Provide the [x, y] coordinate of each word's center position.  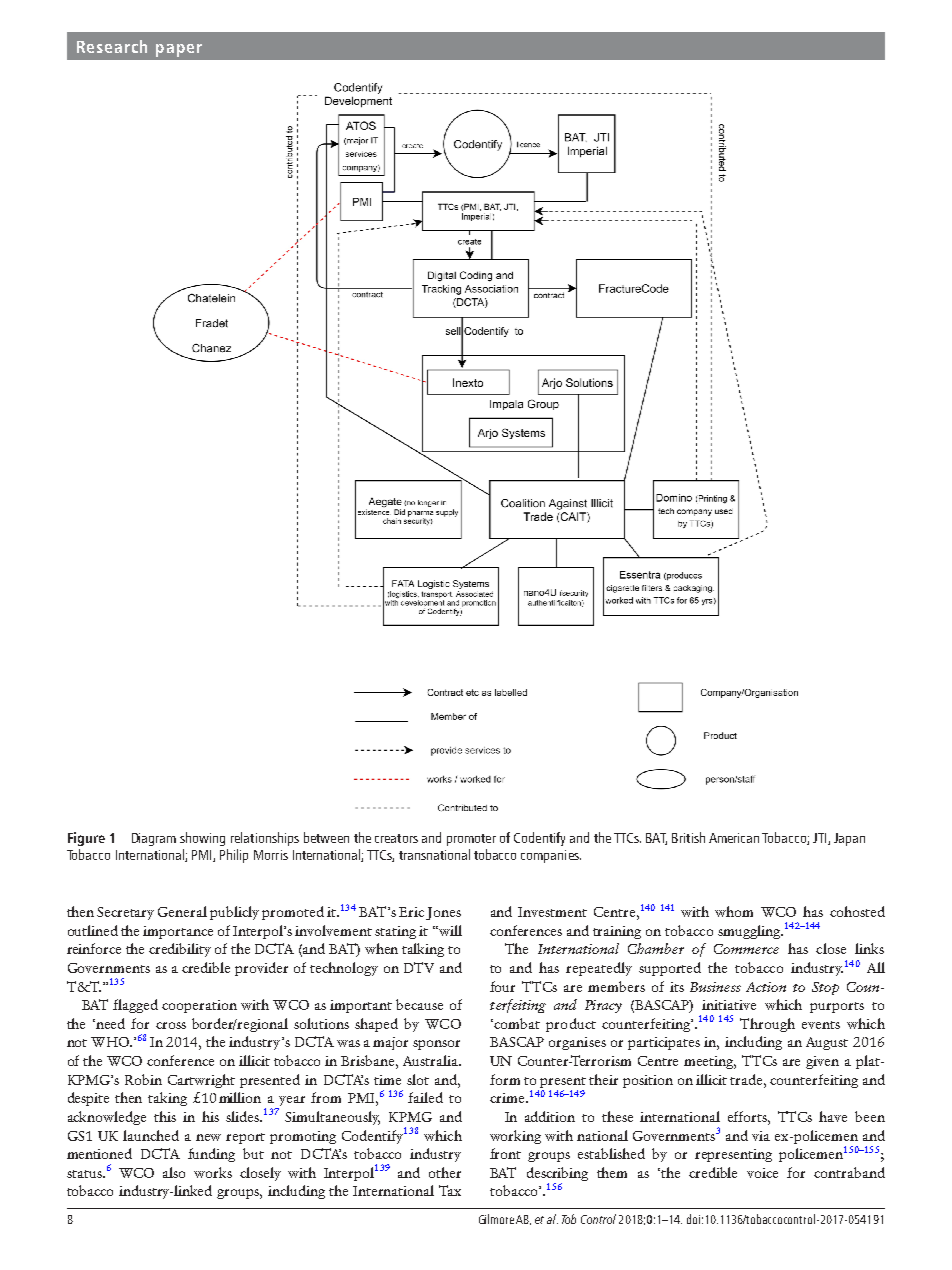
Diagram [154, 839]
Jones [443, 913]
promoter [471, 840]
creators [396, 838]
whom [734, 911]
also [174, 1172]
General [182, 911]
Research [112, 46]
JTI [821, 839]
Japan [849, 839]
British [688, 837]
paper [179, 50]
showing [202, 839]
